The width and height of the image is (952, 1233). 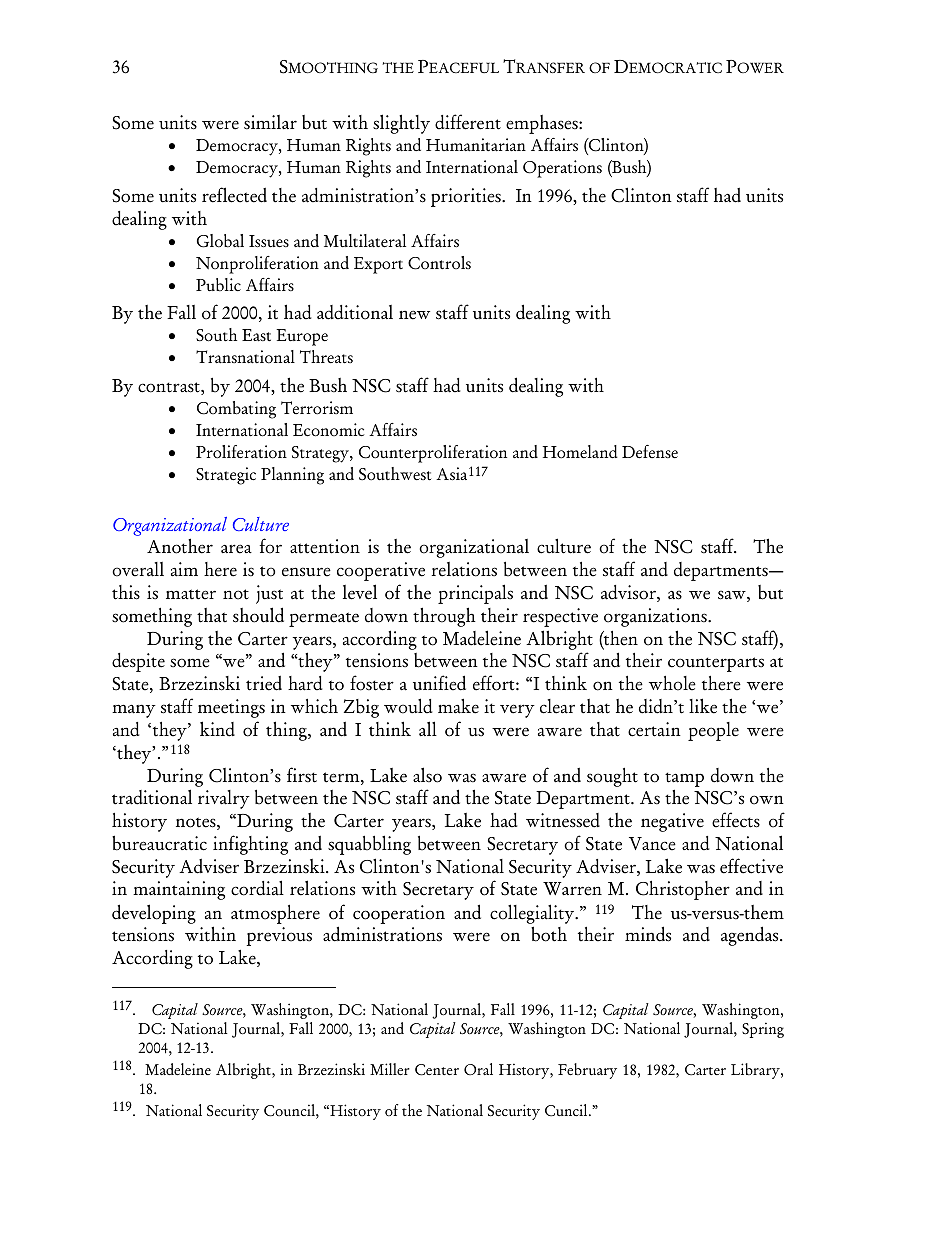 I want to click on matter, so click(x=191, y=594).
